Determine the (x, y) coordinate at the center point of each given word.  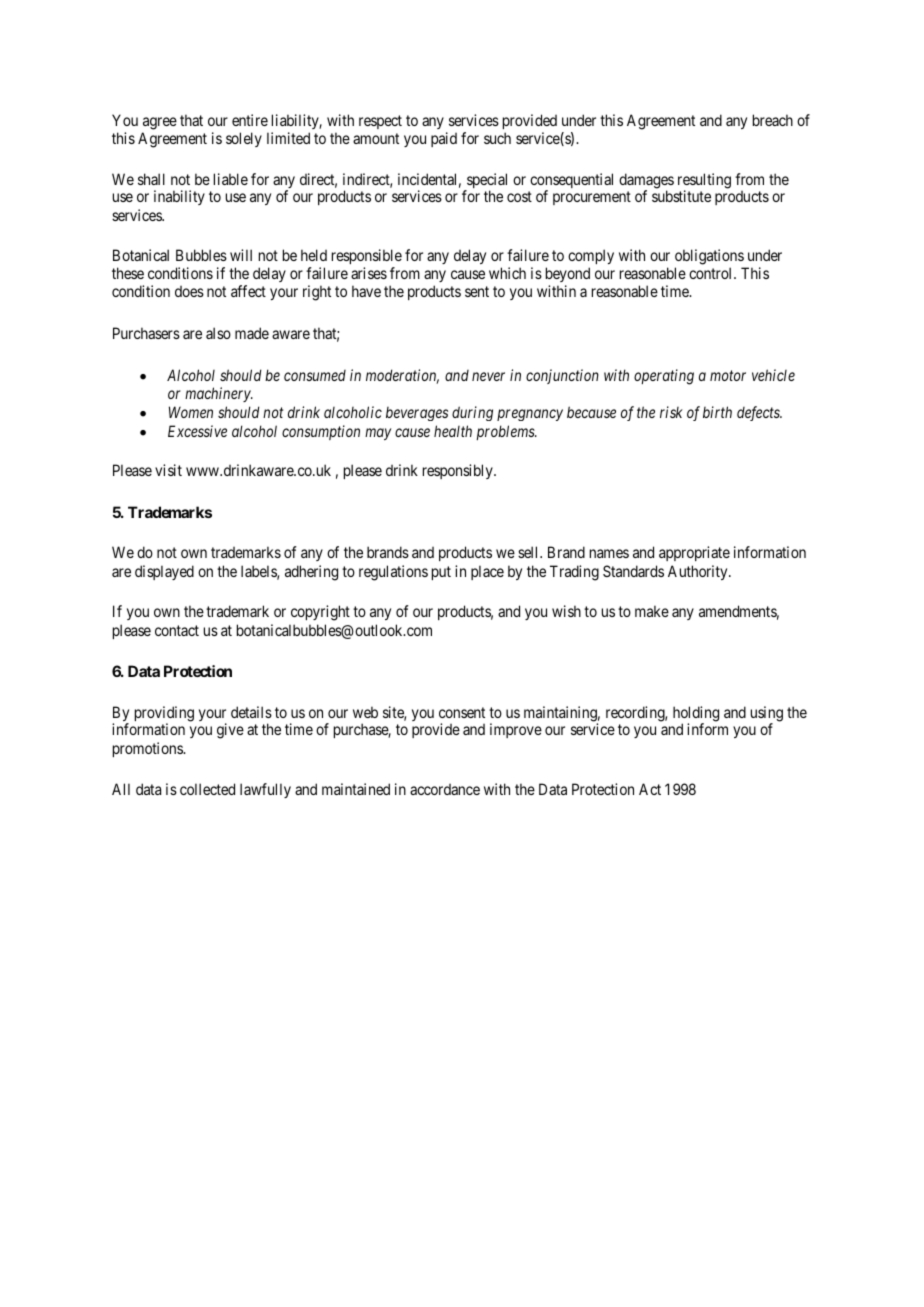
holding (696, 715)
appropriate (694, 553)
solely (244, 139)
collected (207, 789)
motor (728, 375)
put (441, 573)
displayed (164, 572)
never (488, 376)
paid (444, 139)
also (218, 333)
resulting (704, 182)
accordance (445, 789)
